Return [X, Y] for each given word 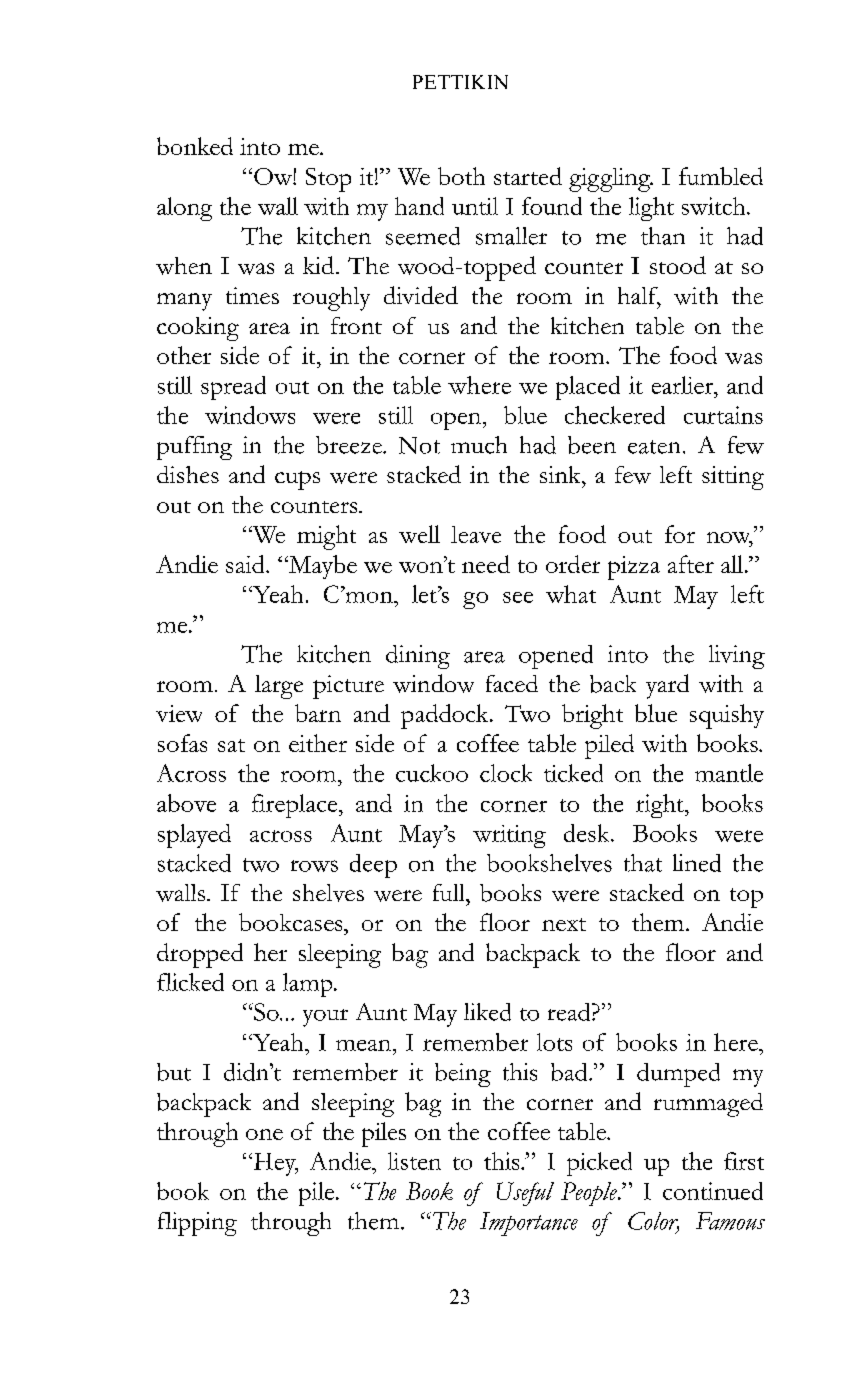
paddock [446, 716]
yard [667, 686]
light [651, 209]
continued [713, 1191]
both [461, 176]
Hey [274, 1164]
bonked [195, 146]
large [279, 687]
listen [414, 1161]
